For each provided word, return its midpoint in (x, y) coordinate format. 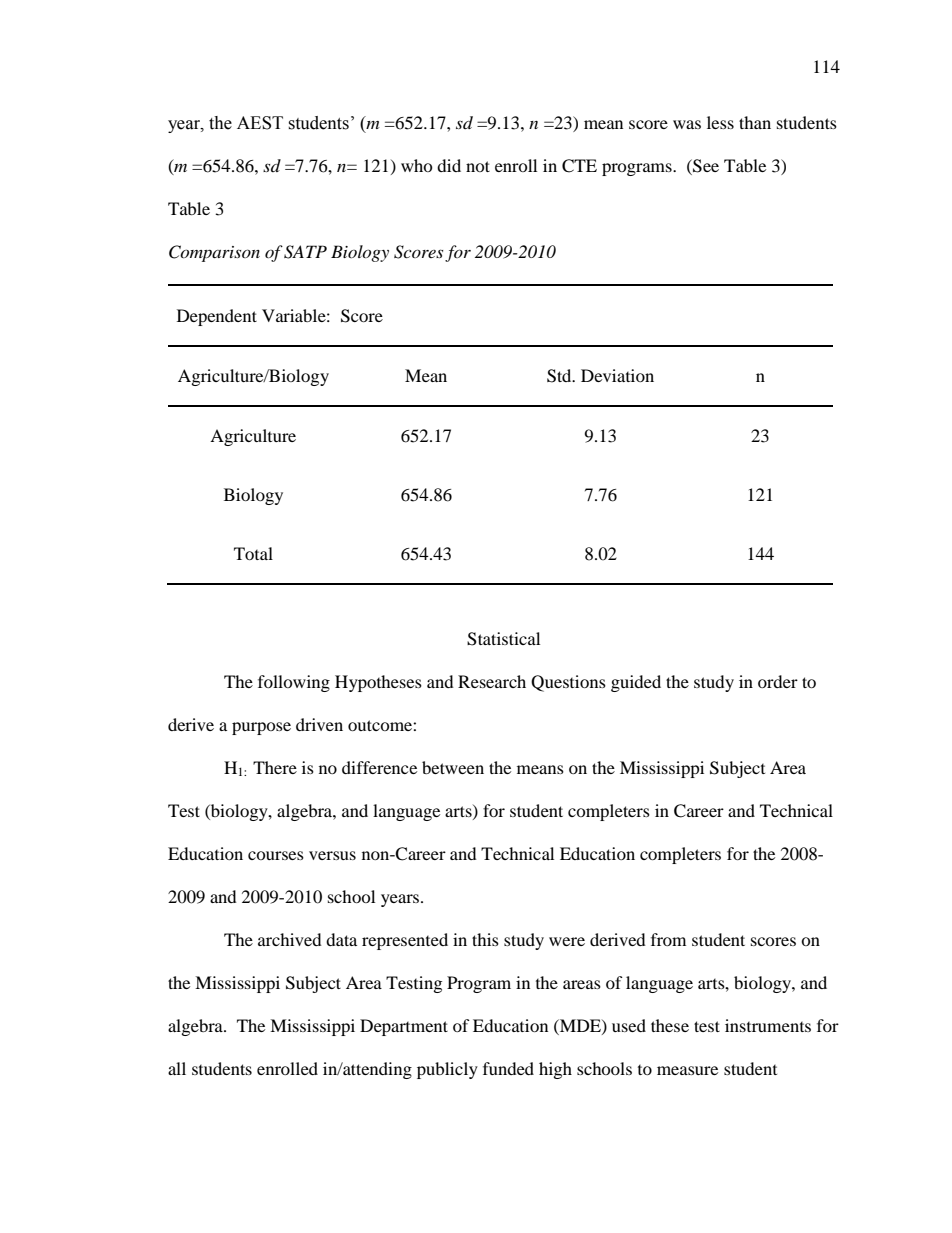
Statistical (503, 639)
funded (508, 1068)
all (177, 1068)
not (478, 166)
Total (253, 553)
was (687, 124)
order (778, 681)
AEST (260, 123)
